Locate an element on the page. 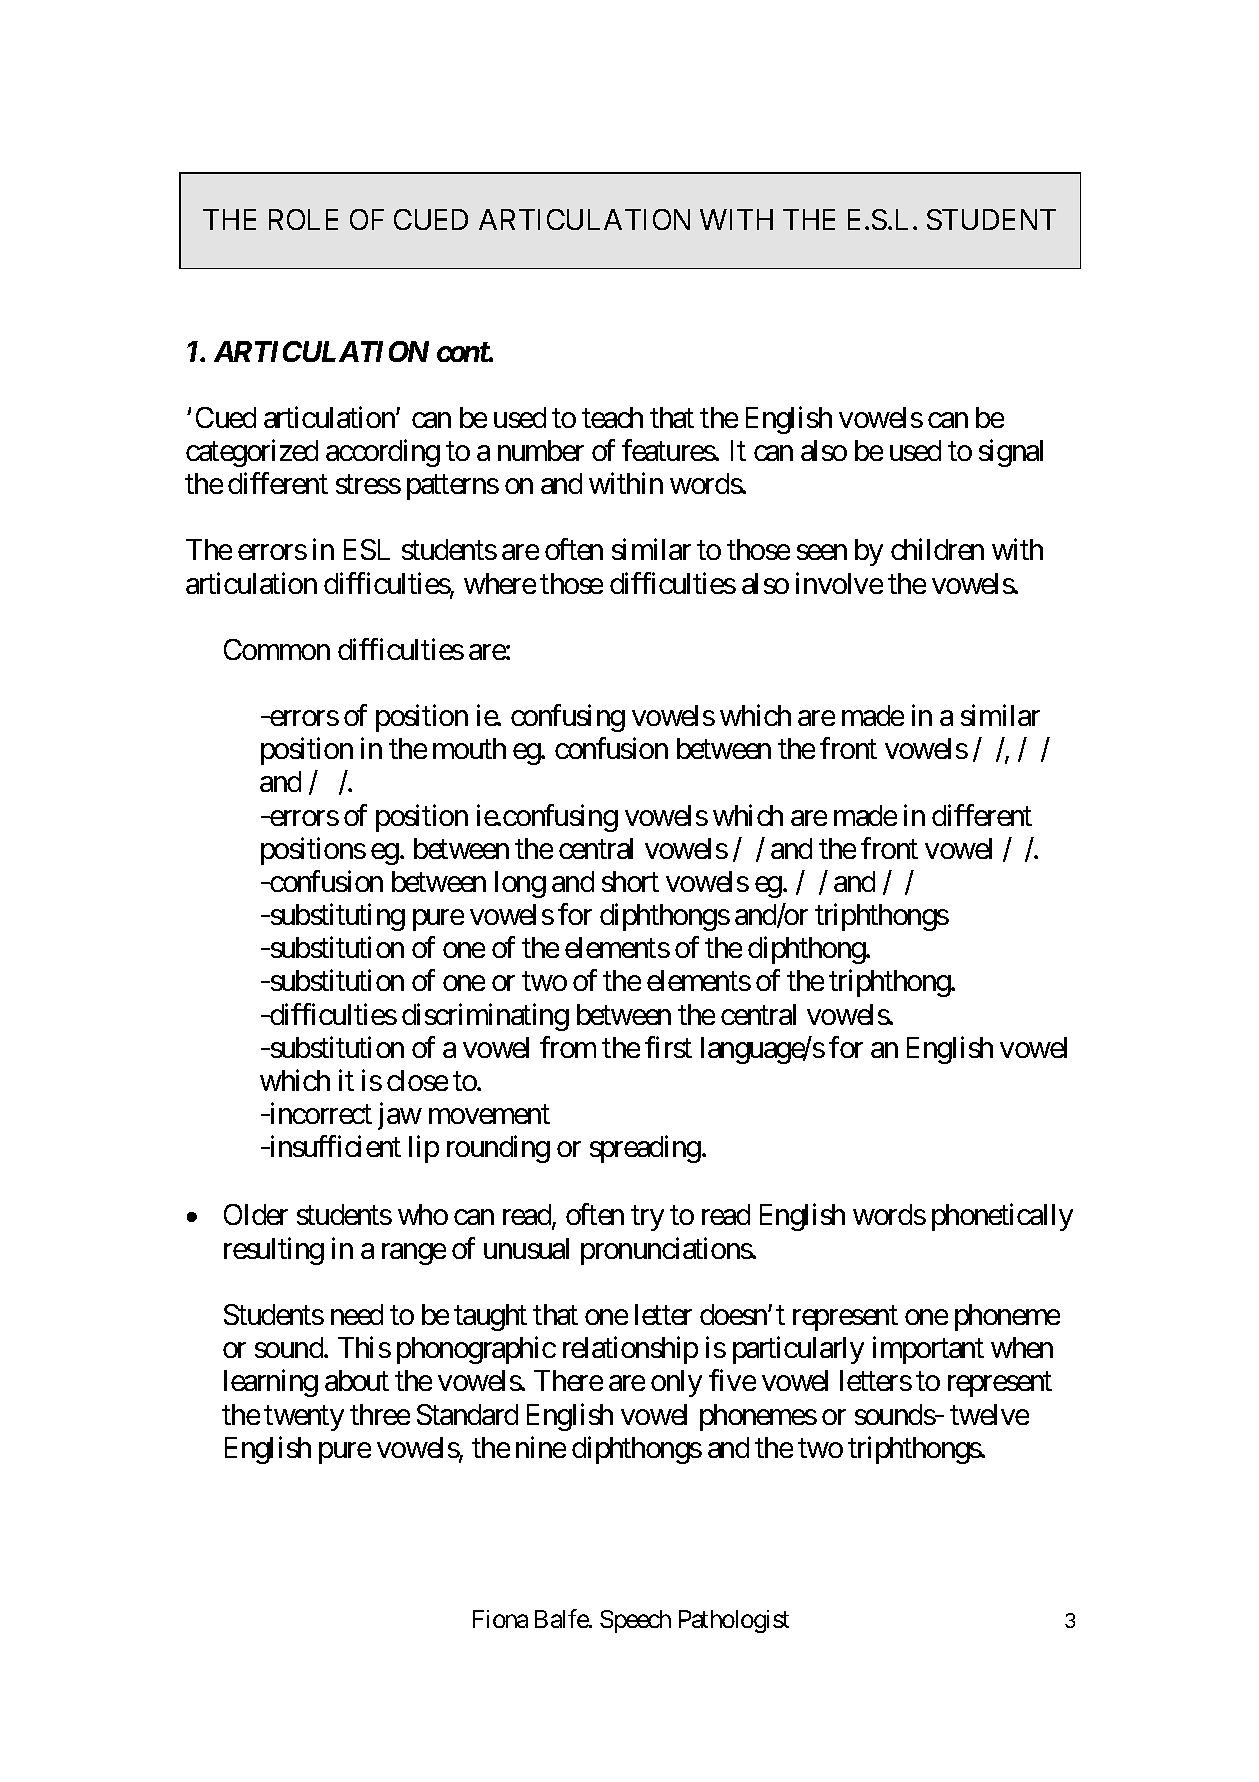  teach is located at coordinates (612, 417).
